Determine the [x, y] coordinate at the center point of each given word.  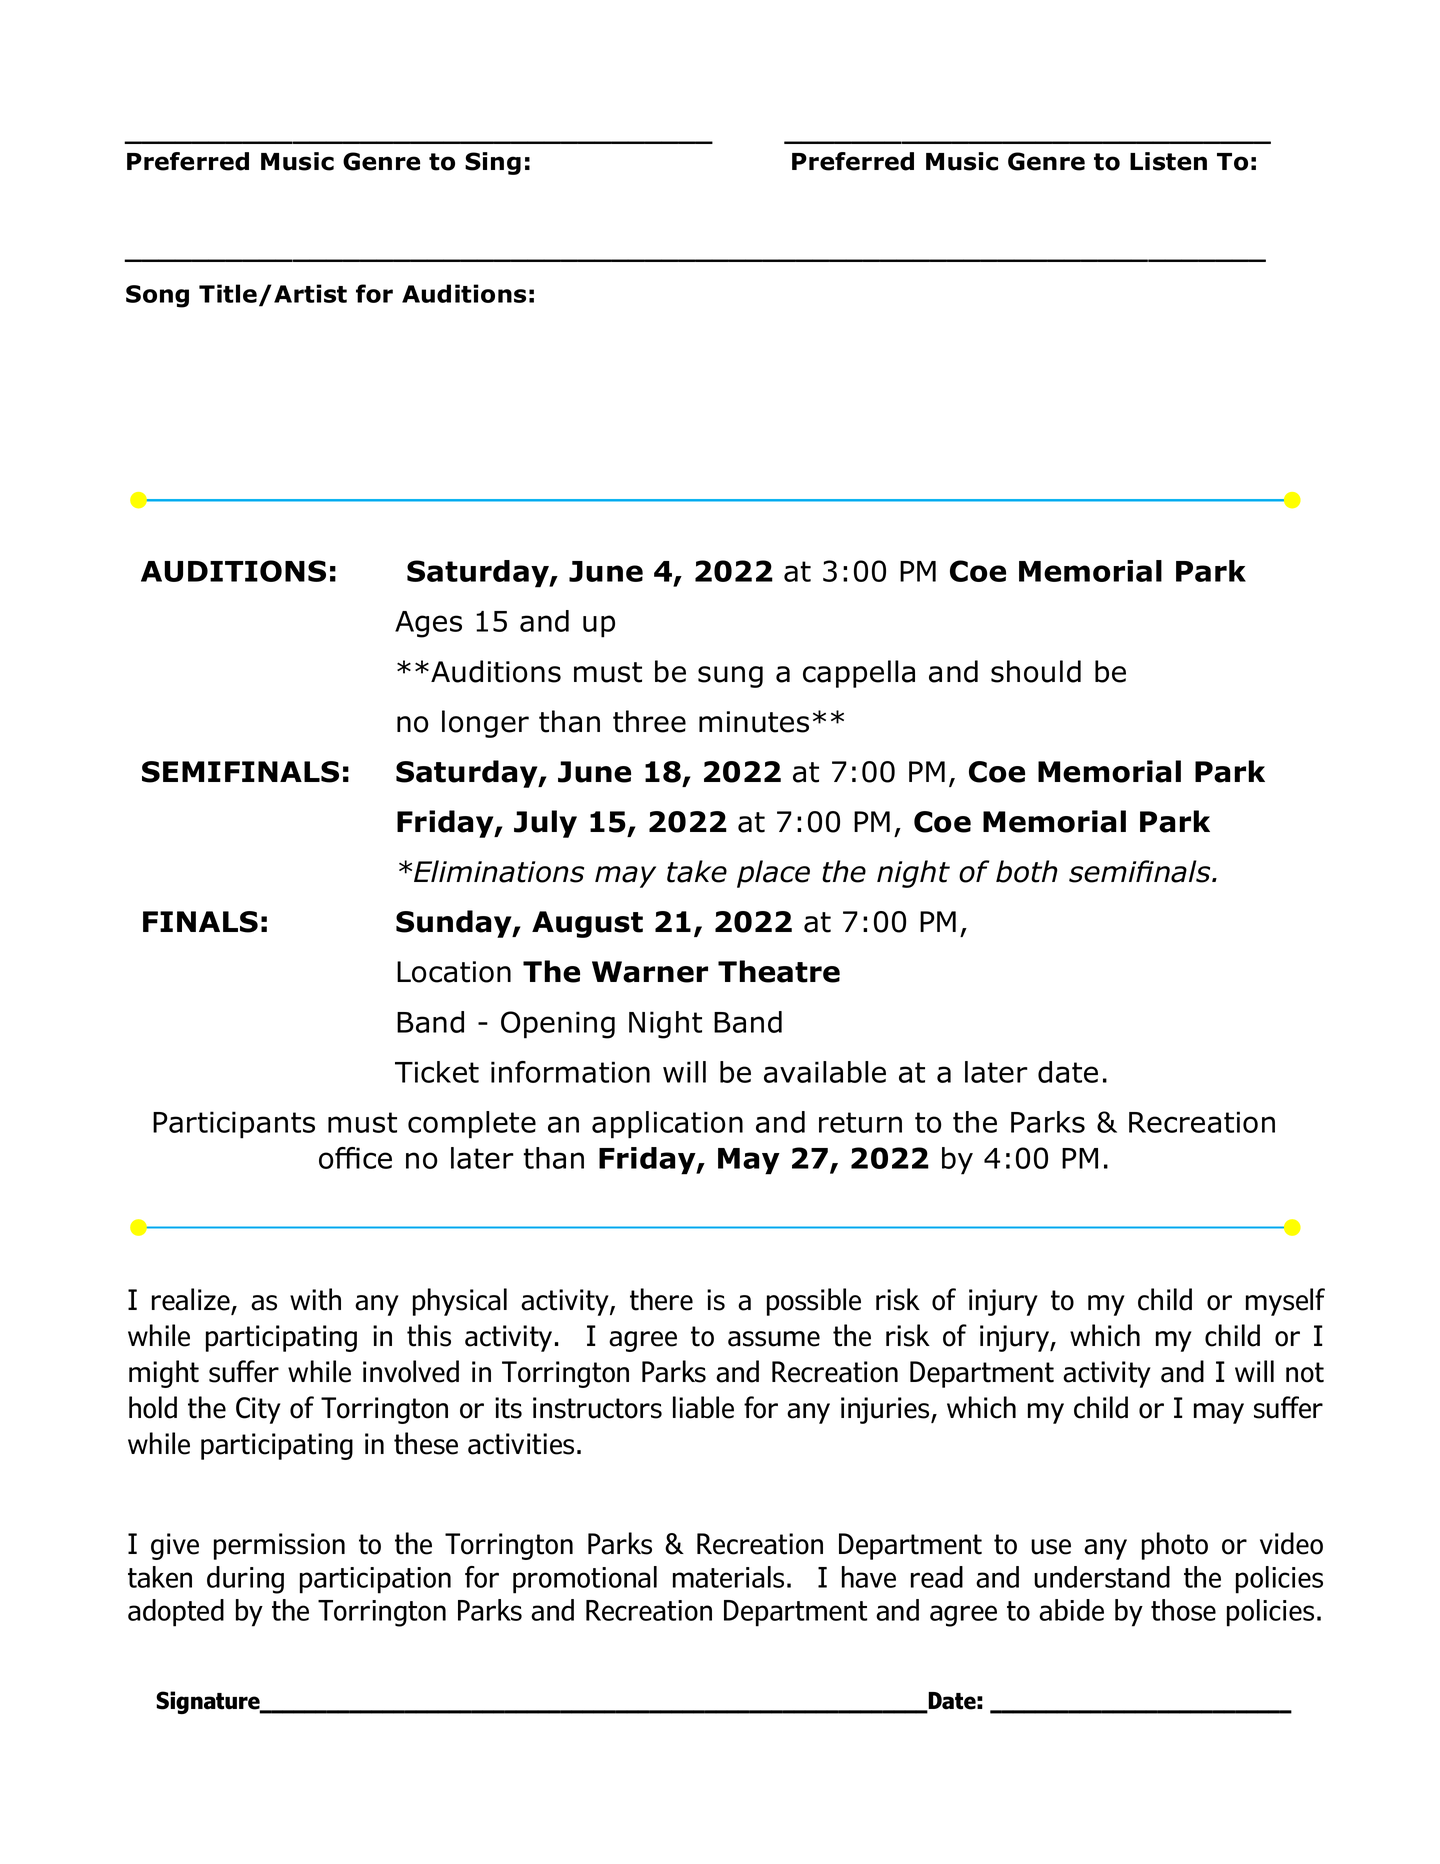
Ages [428, 624]
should [1036, 671]
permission [279, 1546]
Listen [1168, 161]
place [773, 874]
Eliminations [499, 871]
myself [1285, 1302]
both [1027, 871]
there [661, 1299]
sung [730, 677]
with [315, 1299]
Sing [493, 163]
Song [157, 296]
